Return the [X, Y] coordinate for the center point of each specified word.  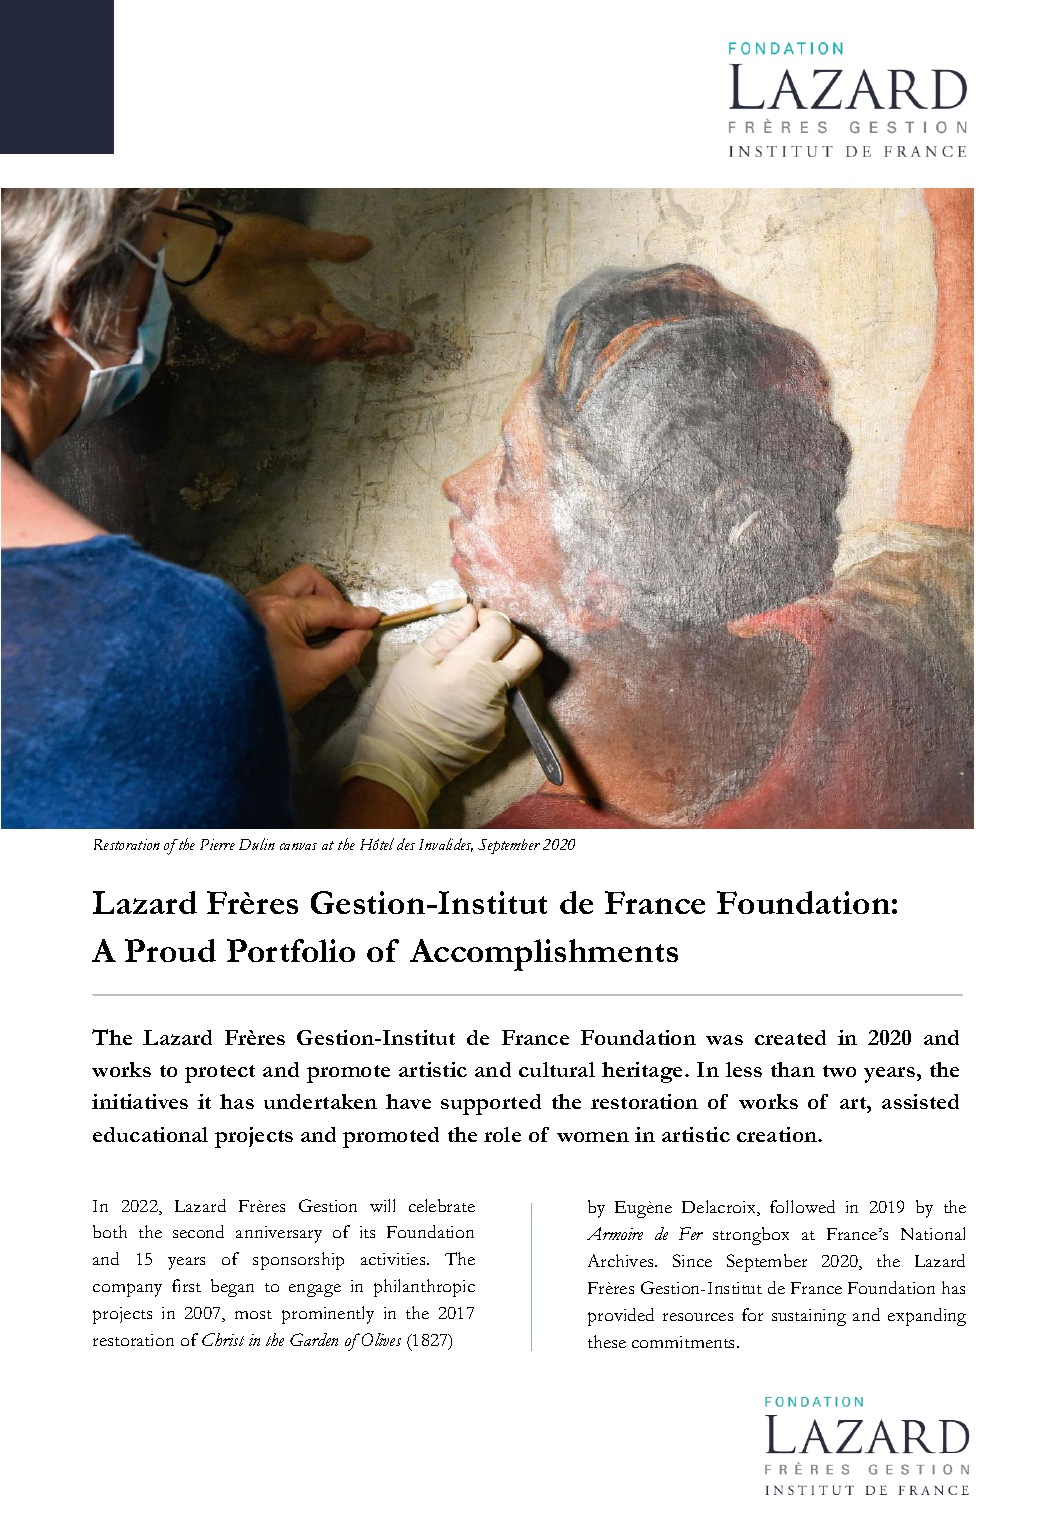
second [198, 1231]
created [790, 1037]
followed [802, 1206]
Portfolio [291, 950]
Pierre [217, 844]
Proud [170, 950]
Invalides [446, 845]
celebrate [442, 1205]
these [607, 1341]
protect [220, 1074]
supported [491, 1104]
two [839, 1071]
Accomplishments [544, 955]
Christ [223, 1339]
